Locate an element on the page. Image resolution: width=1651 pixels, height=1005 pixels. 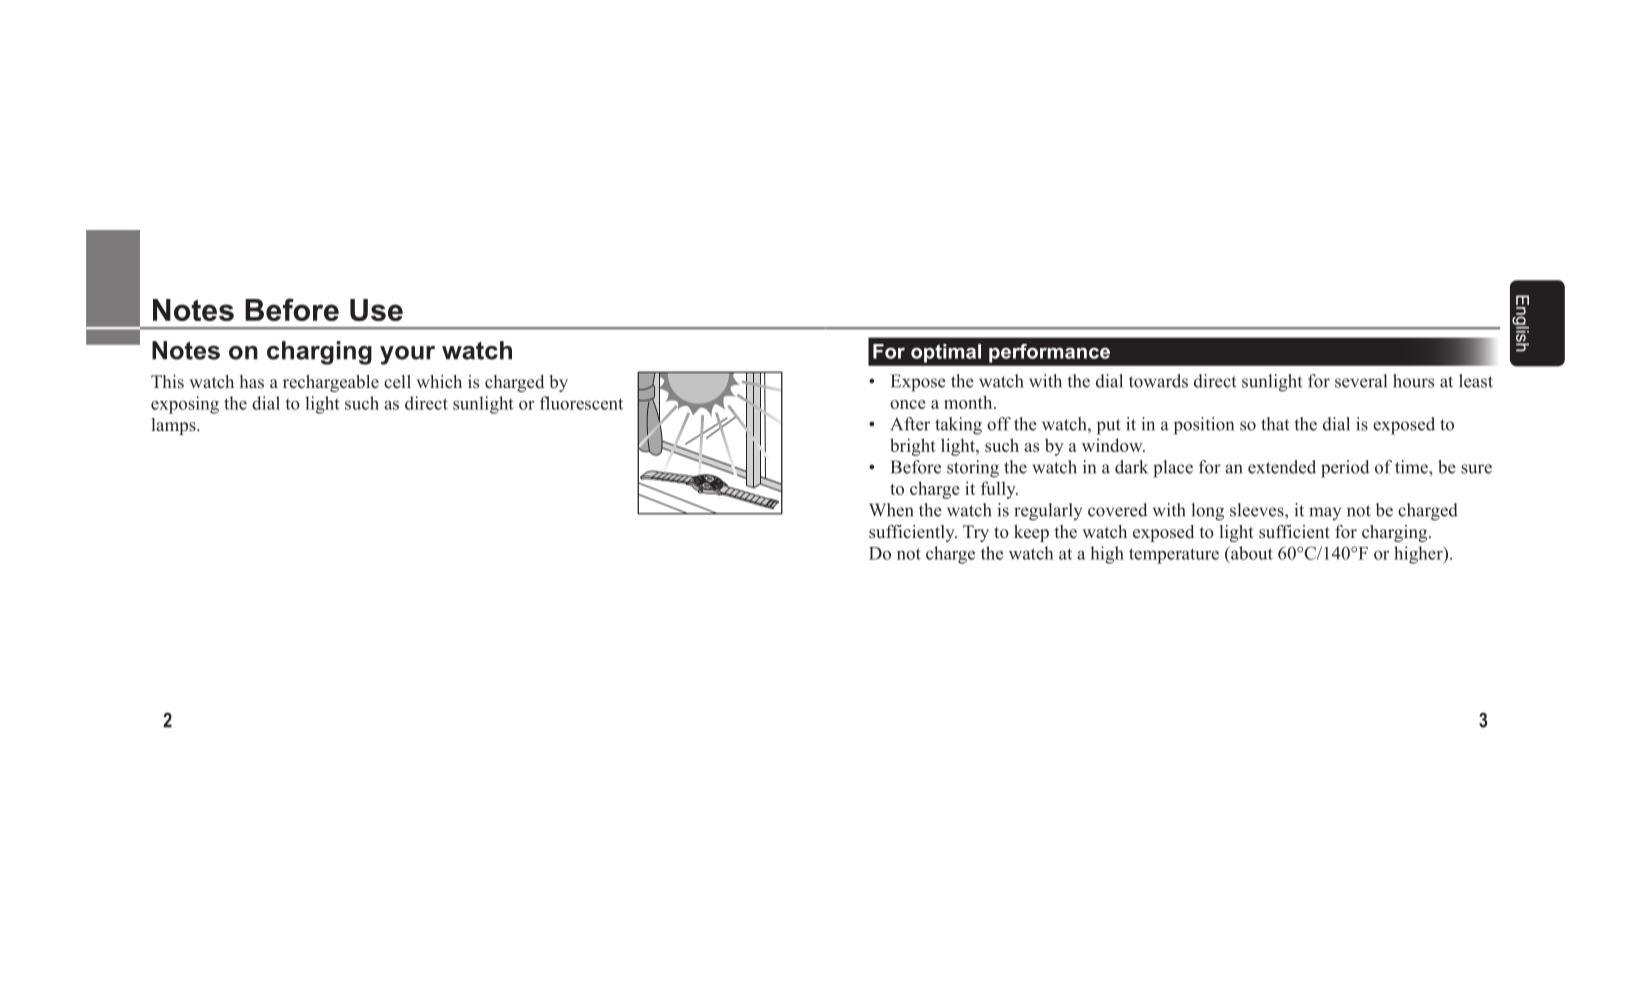
Try is located at coordinates (976, 533).
